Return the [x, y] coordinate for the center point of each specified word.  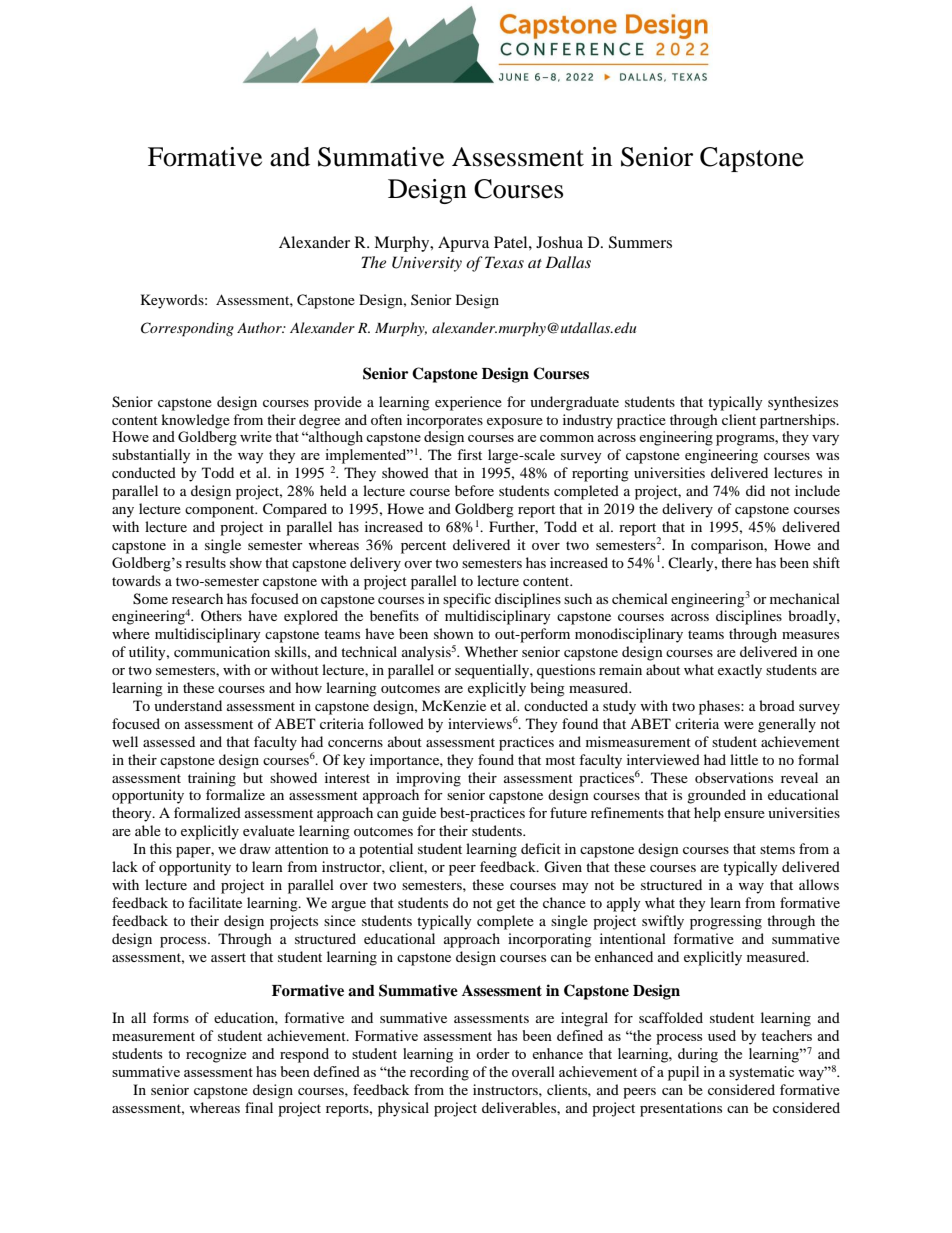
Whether [491, 651]
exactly [740, 671]
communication [222, 651]
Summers [640, 242]
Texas [504, 262]
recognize [216, 1055]
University [427, 264]
